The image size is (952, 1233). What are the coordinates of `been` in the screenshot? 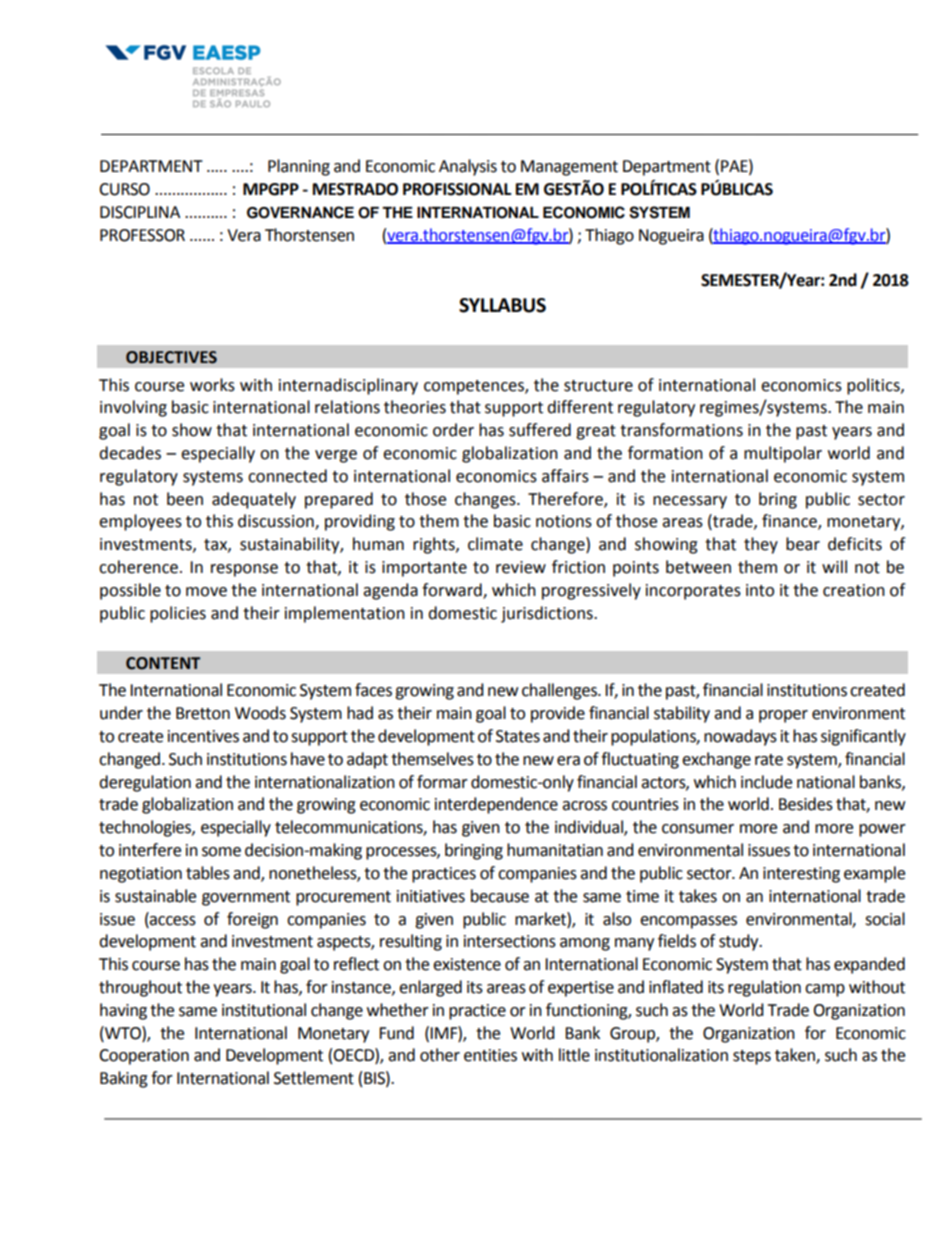 It's located at (185, 499).
